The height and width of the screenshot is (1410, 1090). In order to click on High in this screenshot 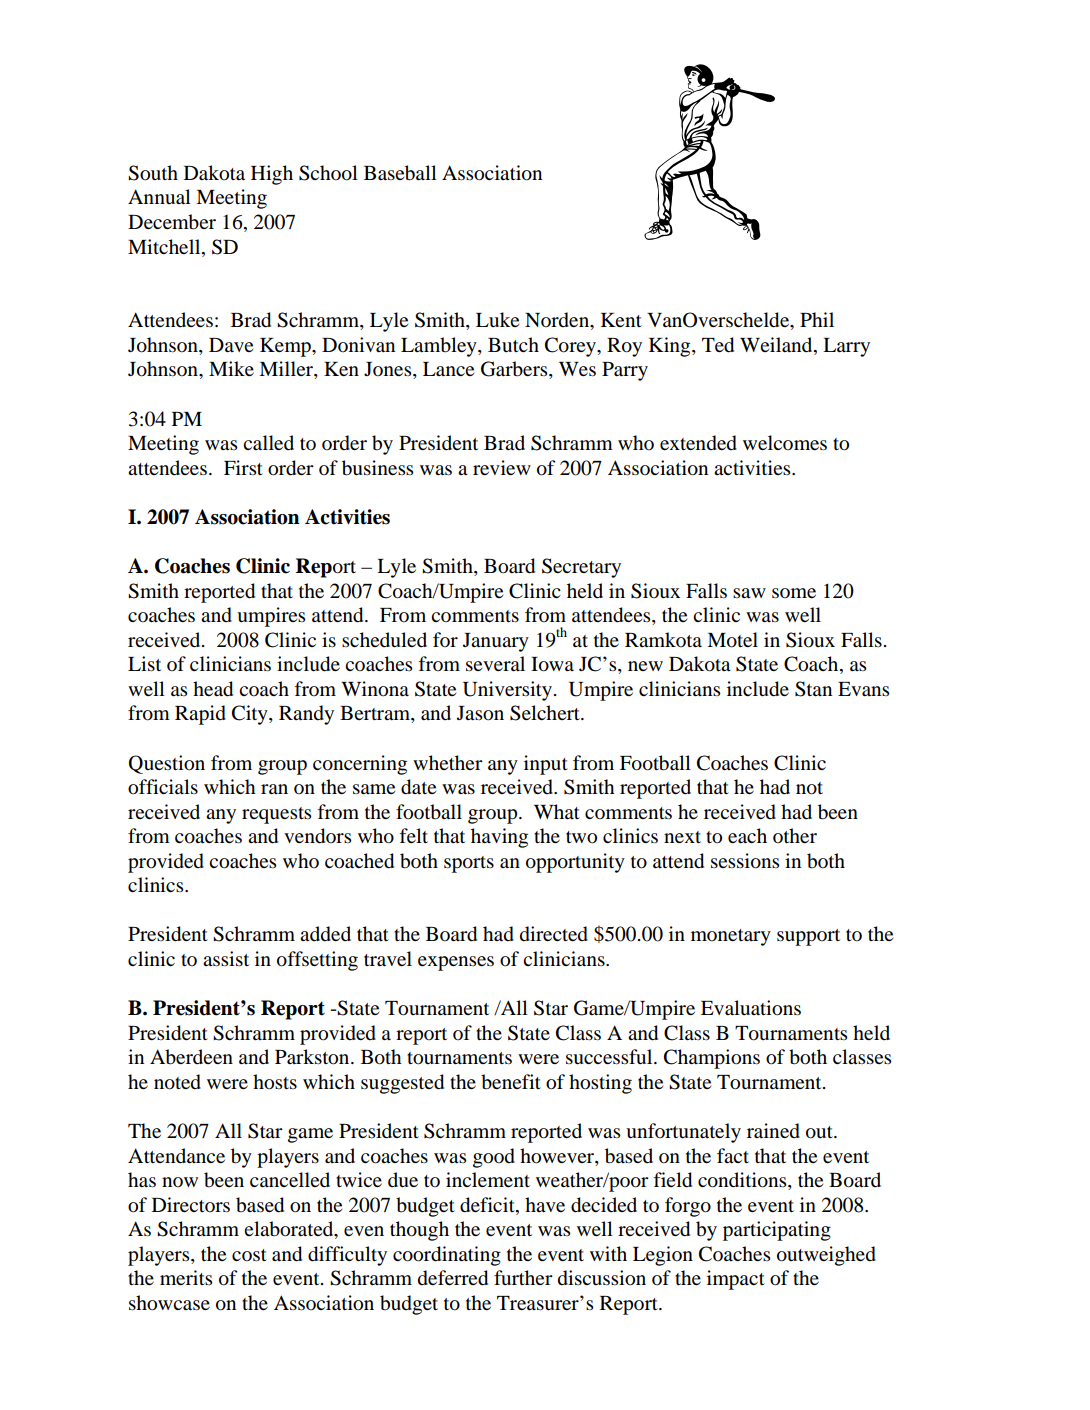, I will do `click(272, 175)`.
